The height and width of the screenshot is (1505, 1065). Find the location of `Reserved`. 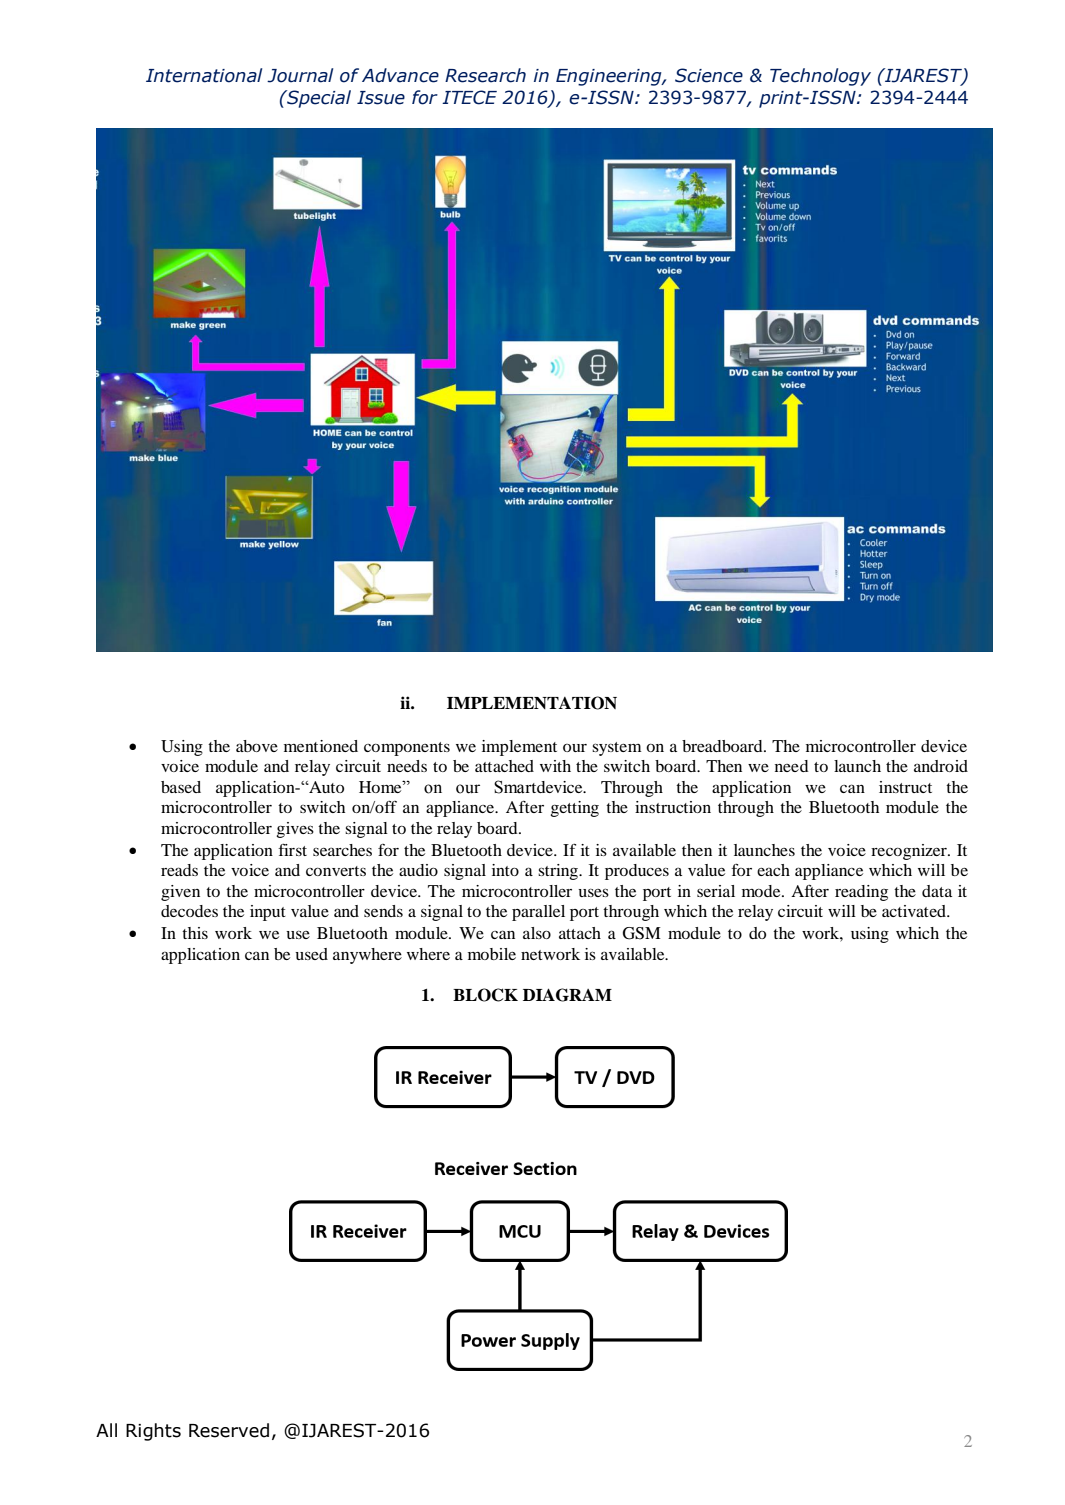

Reserved is located at coordinates (229, 1430).
